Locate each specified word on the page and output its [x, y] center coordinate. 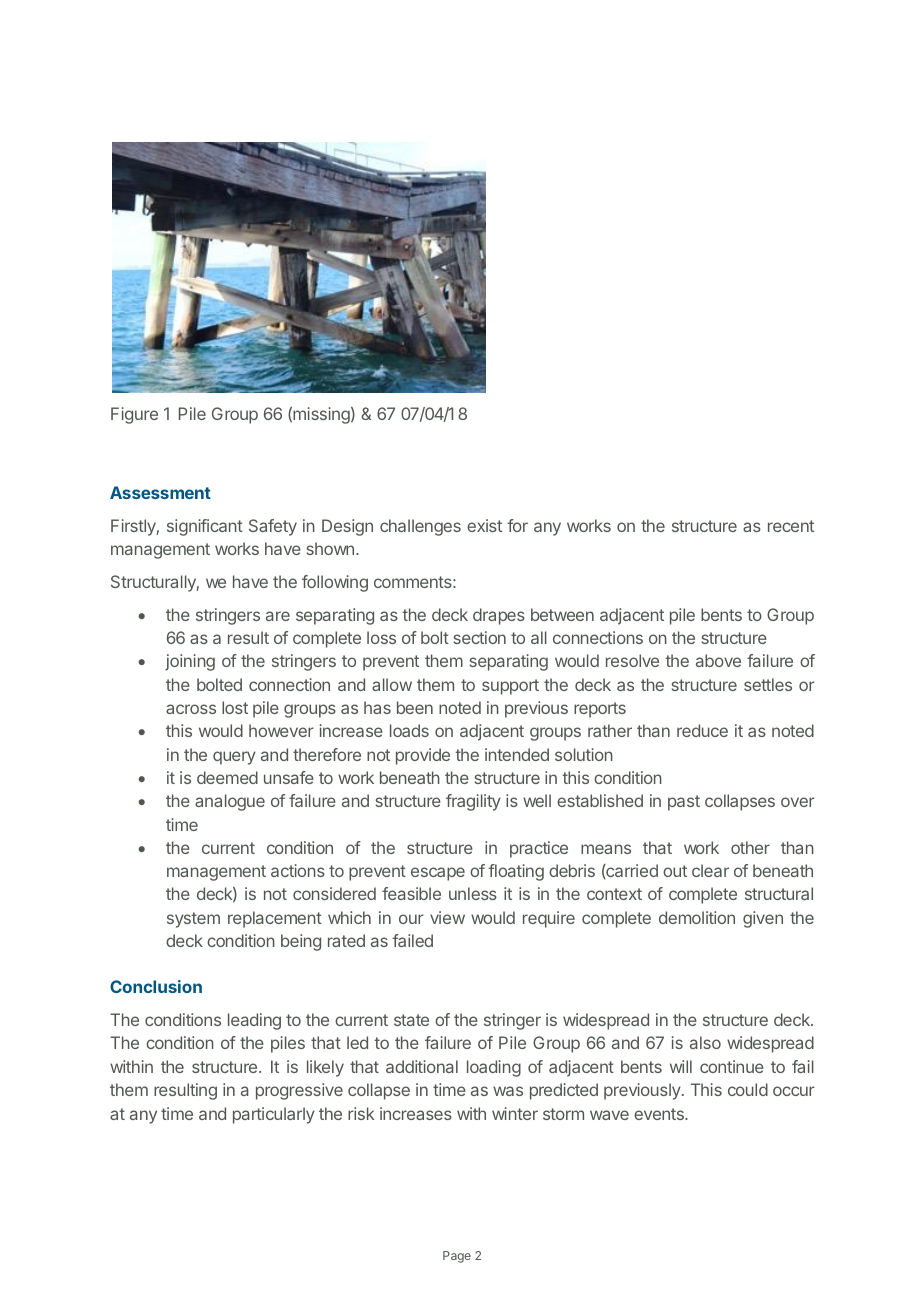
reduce [702, 730]
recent [791, 526]
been [415, 707]
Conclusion [156, 986]
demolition [697, 917]
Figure [134, 415]
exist [484, 525]
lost [235, 707]
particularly [274, 1115]
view [447, 917]
